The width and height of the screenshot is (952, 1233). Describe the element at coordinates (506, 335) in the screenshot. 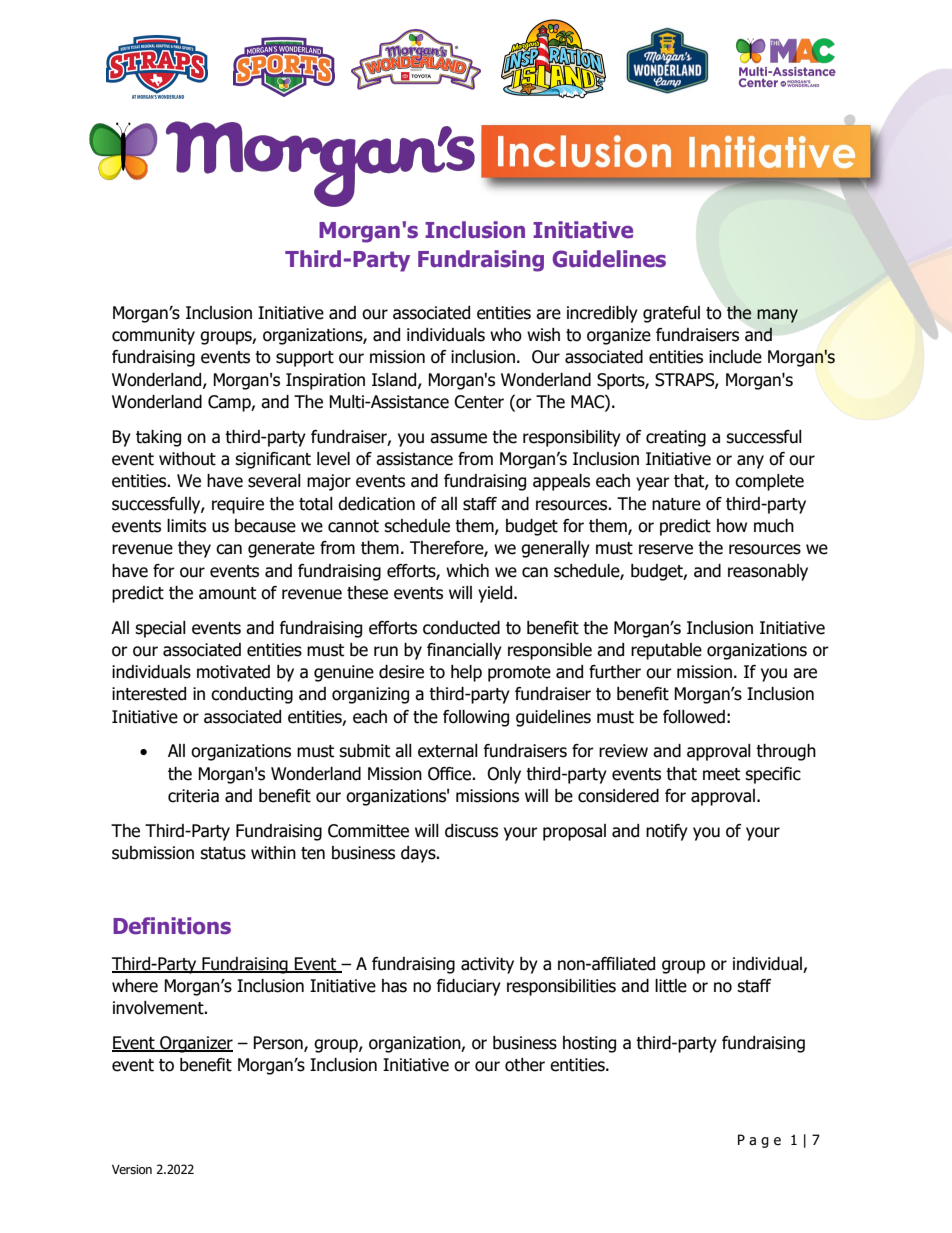

I see `who` at that location.
